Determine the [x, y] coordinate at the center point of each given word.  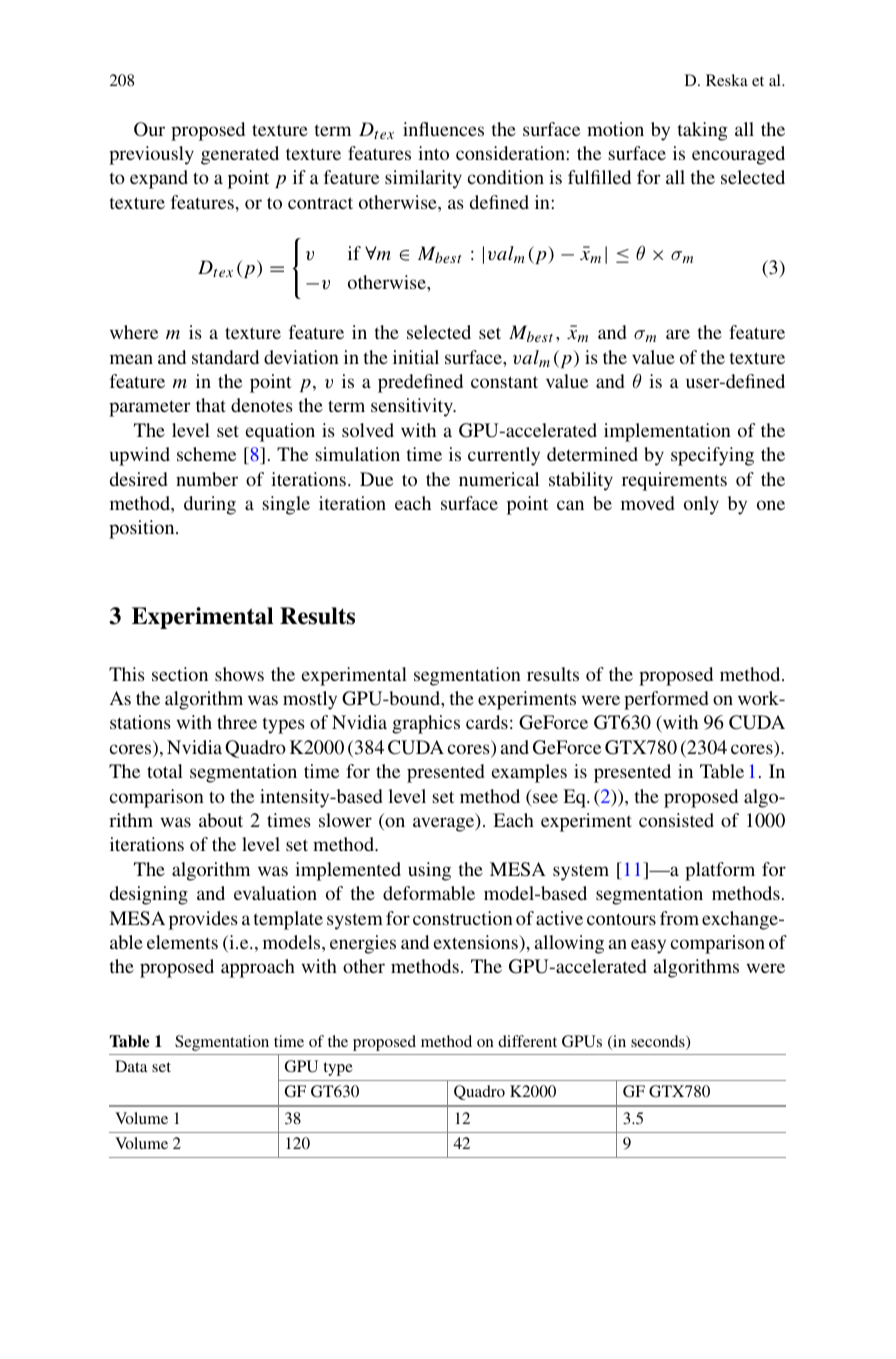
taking [703, 131]
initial [416, 357]
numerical [499, 479]
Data [131, 1066]
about [221, 820]
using [429, 871]
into [433, 153]
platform [720, 871]
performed [666, 700]
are [678, 334]
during [210, 505]
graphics [426, 724]
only [701, 505]
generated [240, 155]
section [180, 674]
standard [225, 357]
